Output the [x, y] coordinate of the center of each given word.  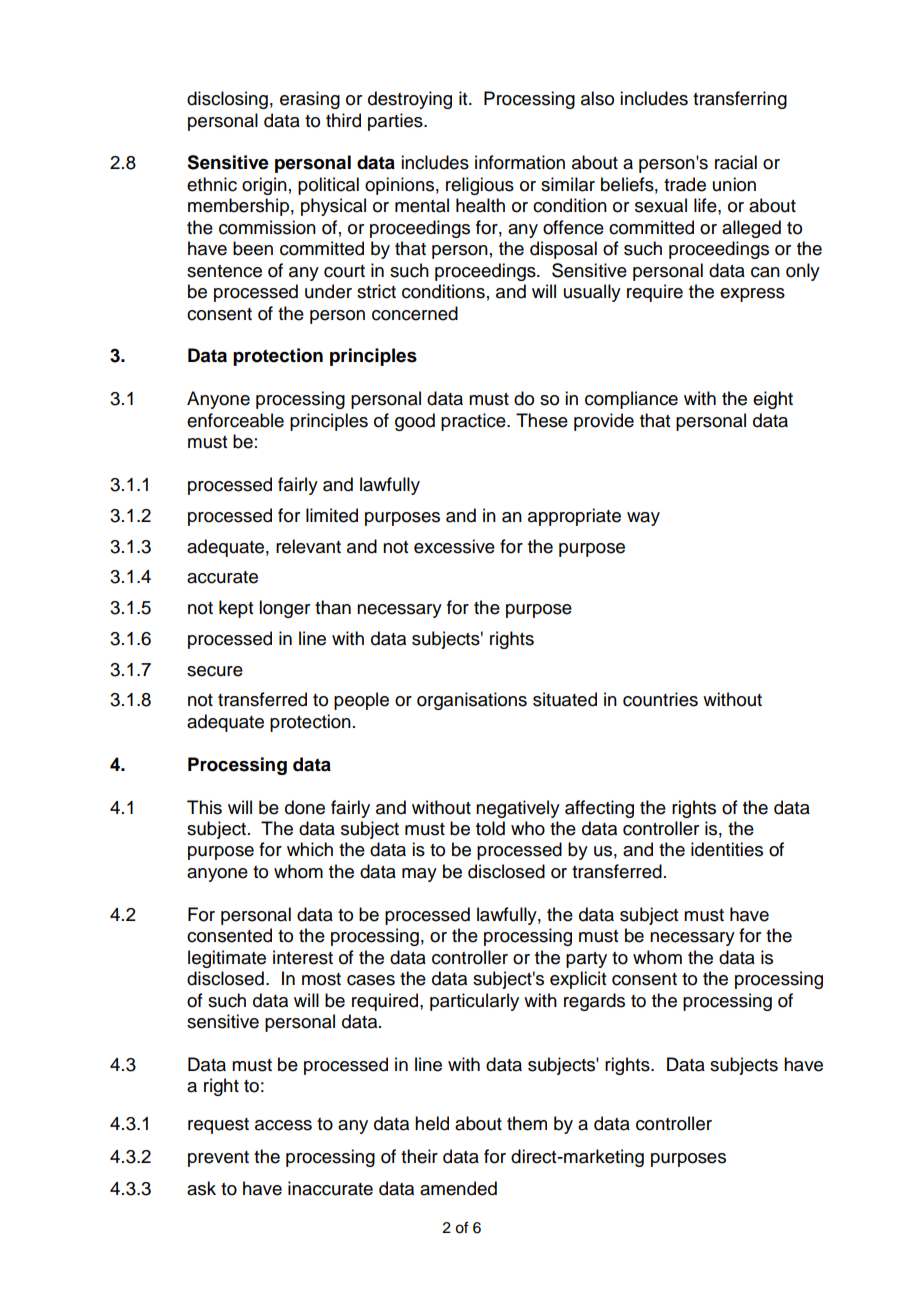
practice [474, 422]
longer [284, 609]
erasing [310, 100]
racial [736, 162]
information [520, 162]
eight [773, 400]
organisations [472, 701]
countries [660, 699]
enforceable [235, 420]
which [310, 849]
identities [727, 849]
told [490, 828]
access [283, 1125]
